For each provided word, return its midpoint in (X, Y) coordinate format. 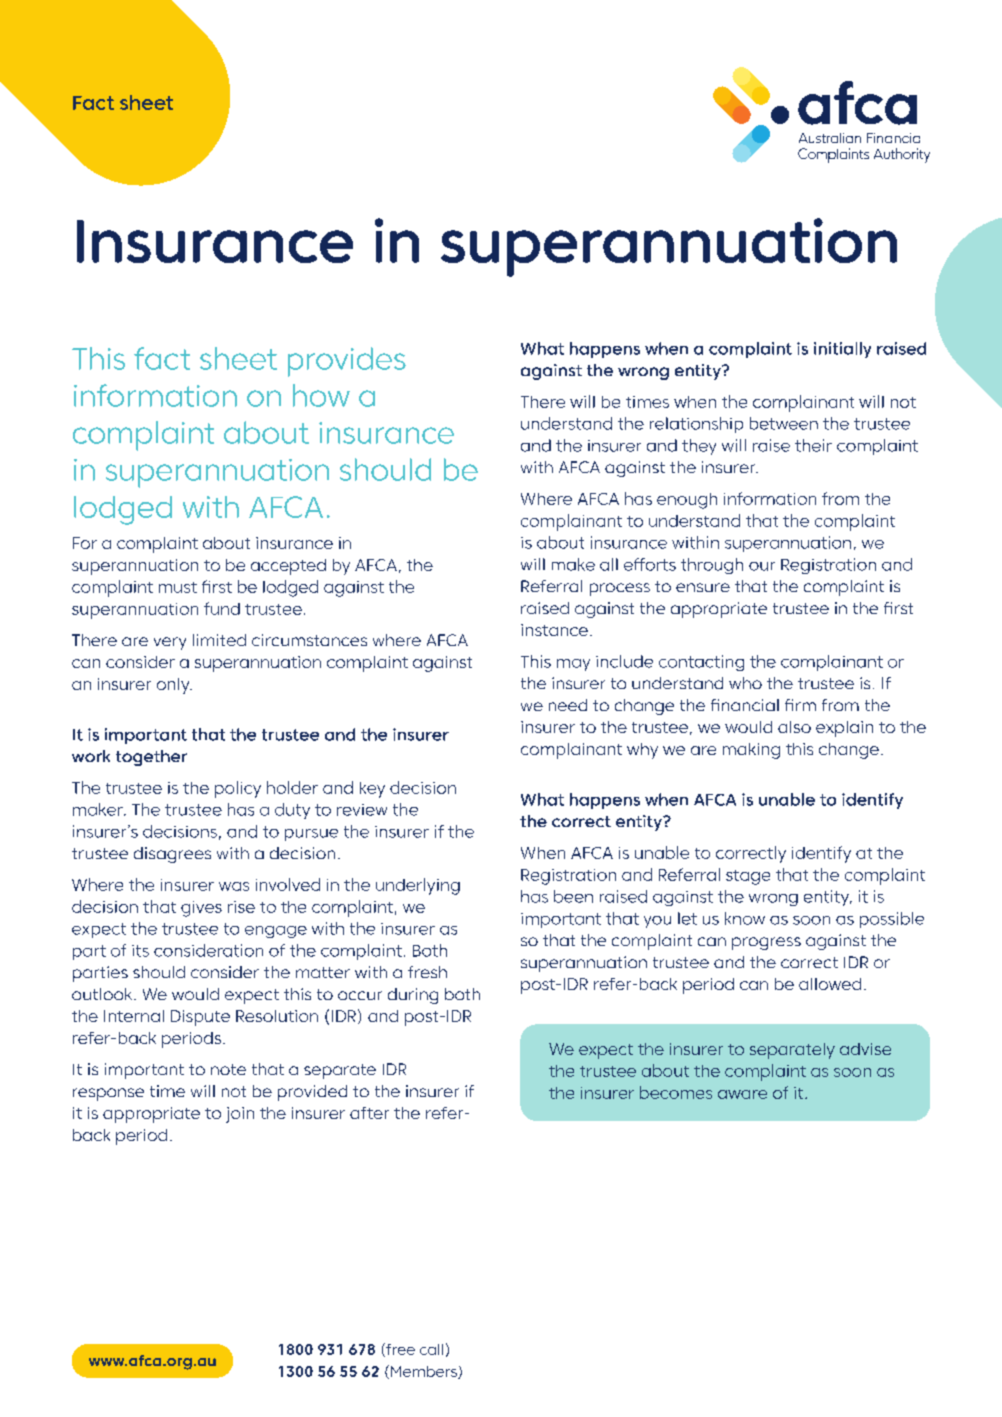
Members (425, 1372)
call (431, 1349)
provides (347, 362)
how (321, 395)
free (399, 1350)
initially (842, 350)
